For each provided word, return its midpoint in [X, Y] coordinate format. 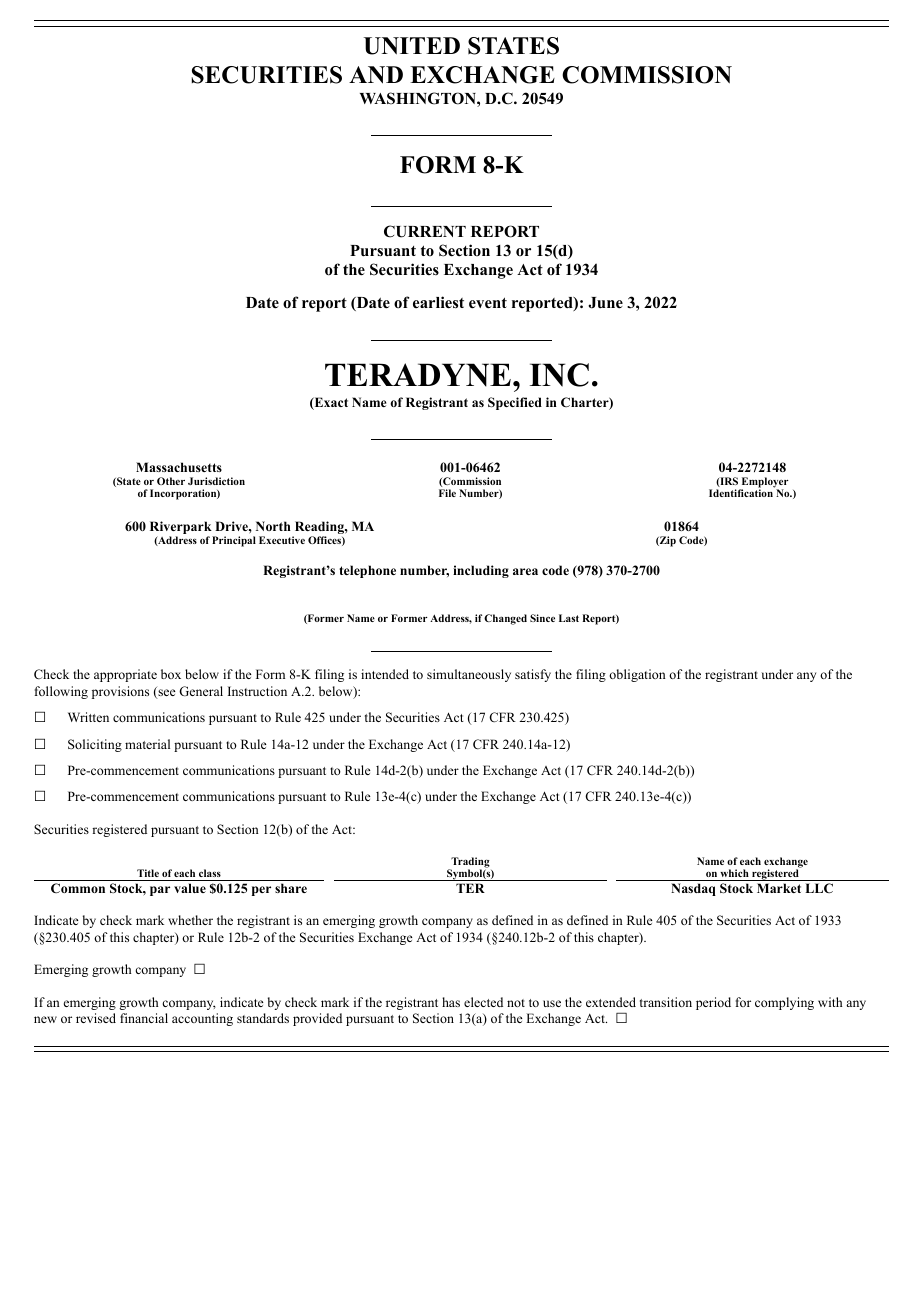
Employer [764, 484]
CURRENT [425, 231]
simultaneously [469, 675]
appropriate [125, 675]
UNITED [412, 46]
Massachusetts [179, 467]
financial [144, 1018]
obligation [637, 675]
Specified [515, 403]
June [605, 303]
